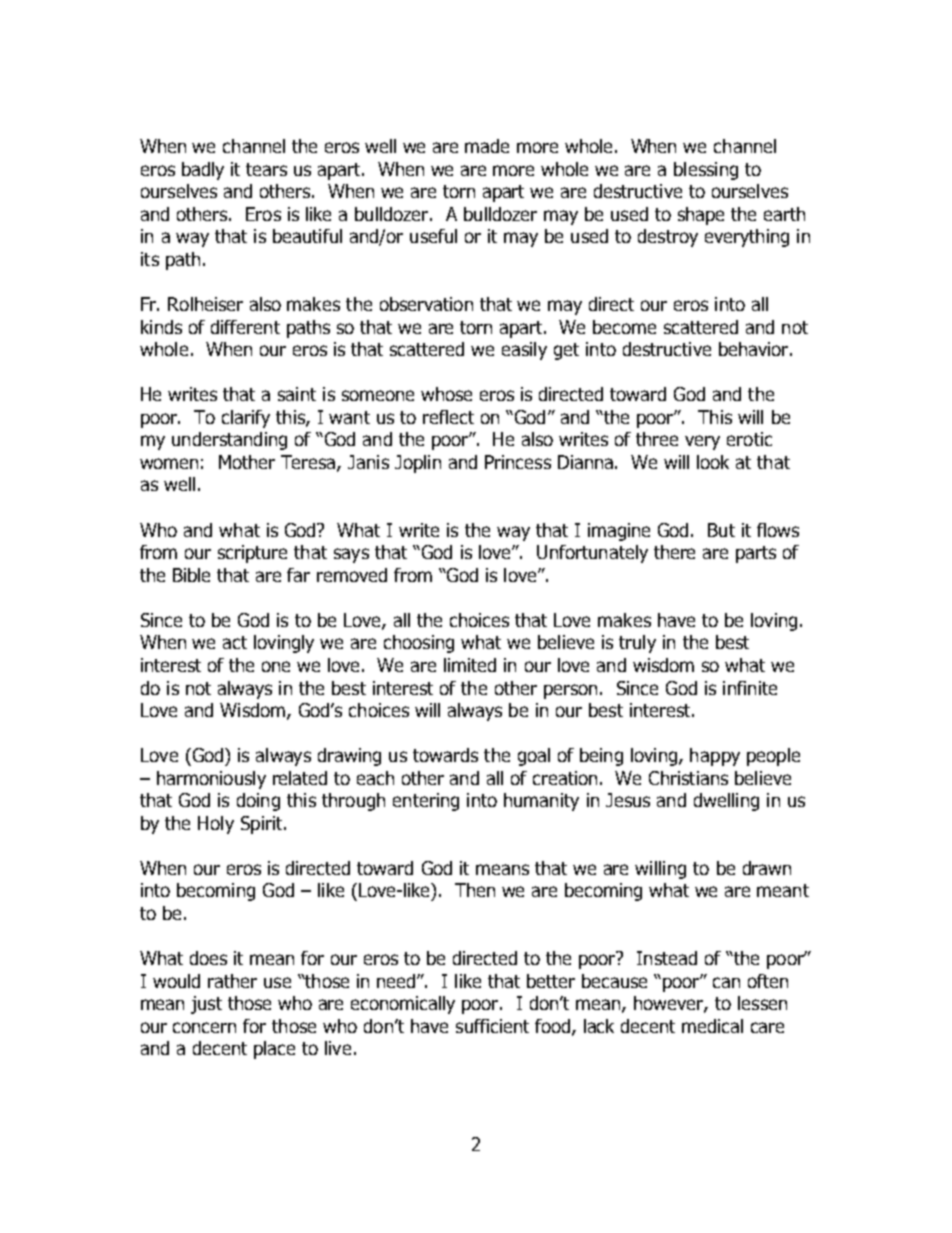 Image resolution: width=952 pixels, height=1233 pixels. What do you see at coordinates (492, 1026) in the screenshot?
I see `sufficient` at bounding box center [492, 1026].
